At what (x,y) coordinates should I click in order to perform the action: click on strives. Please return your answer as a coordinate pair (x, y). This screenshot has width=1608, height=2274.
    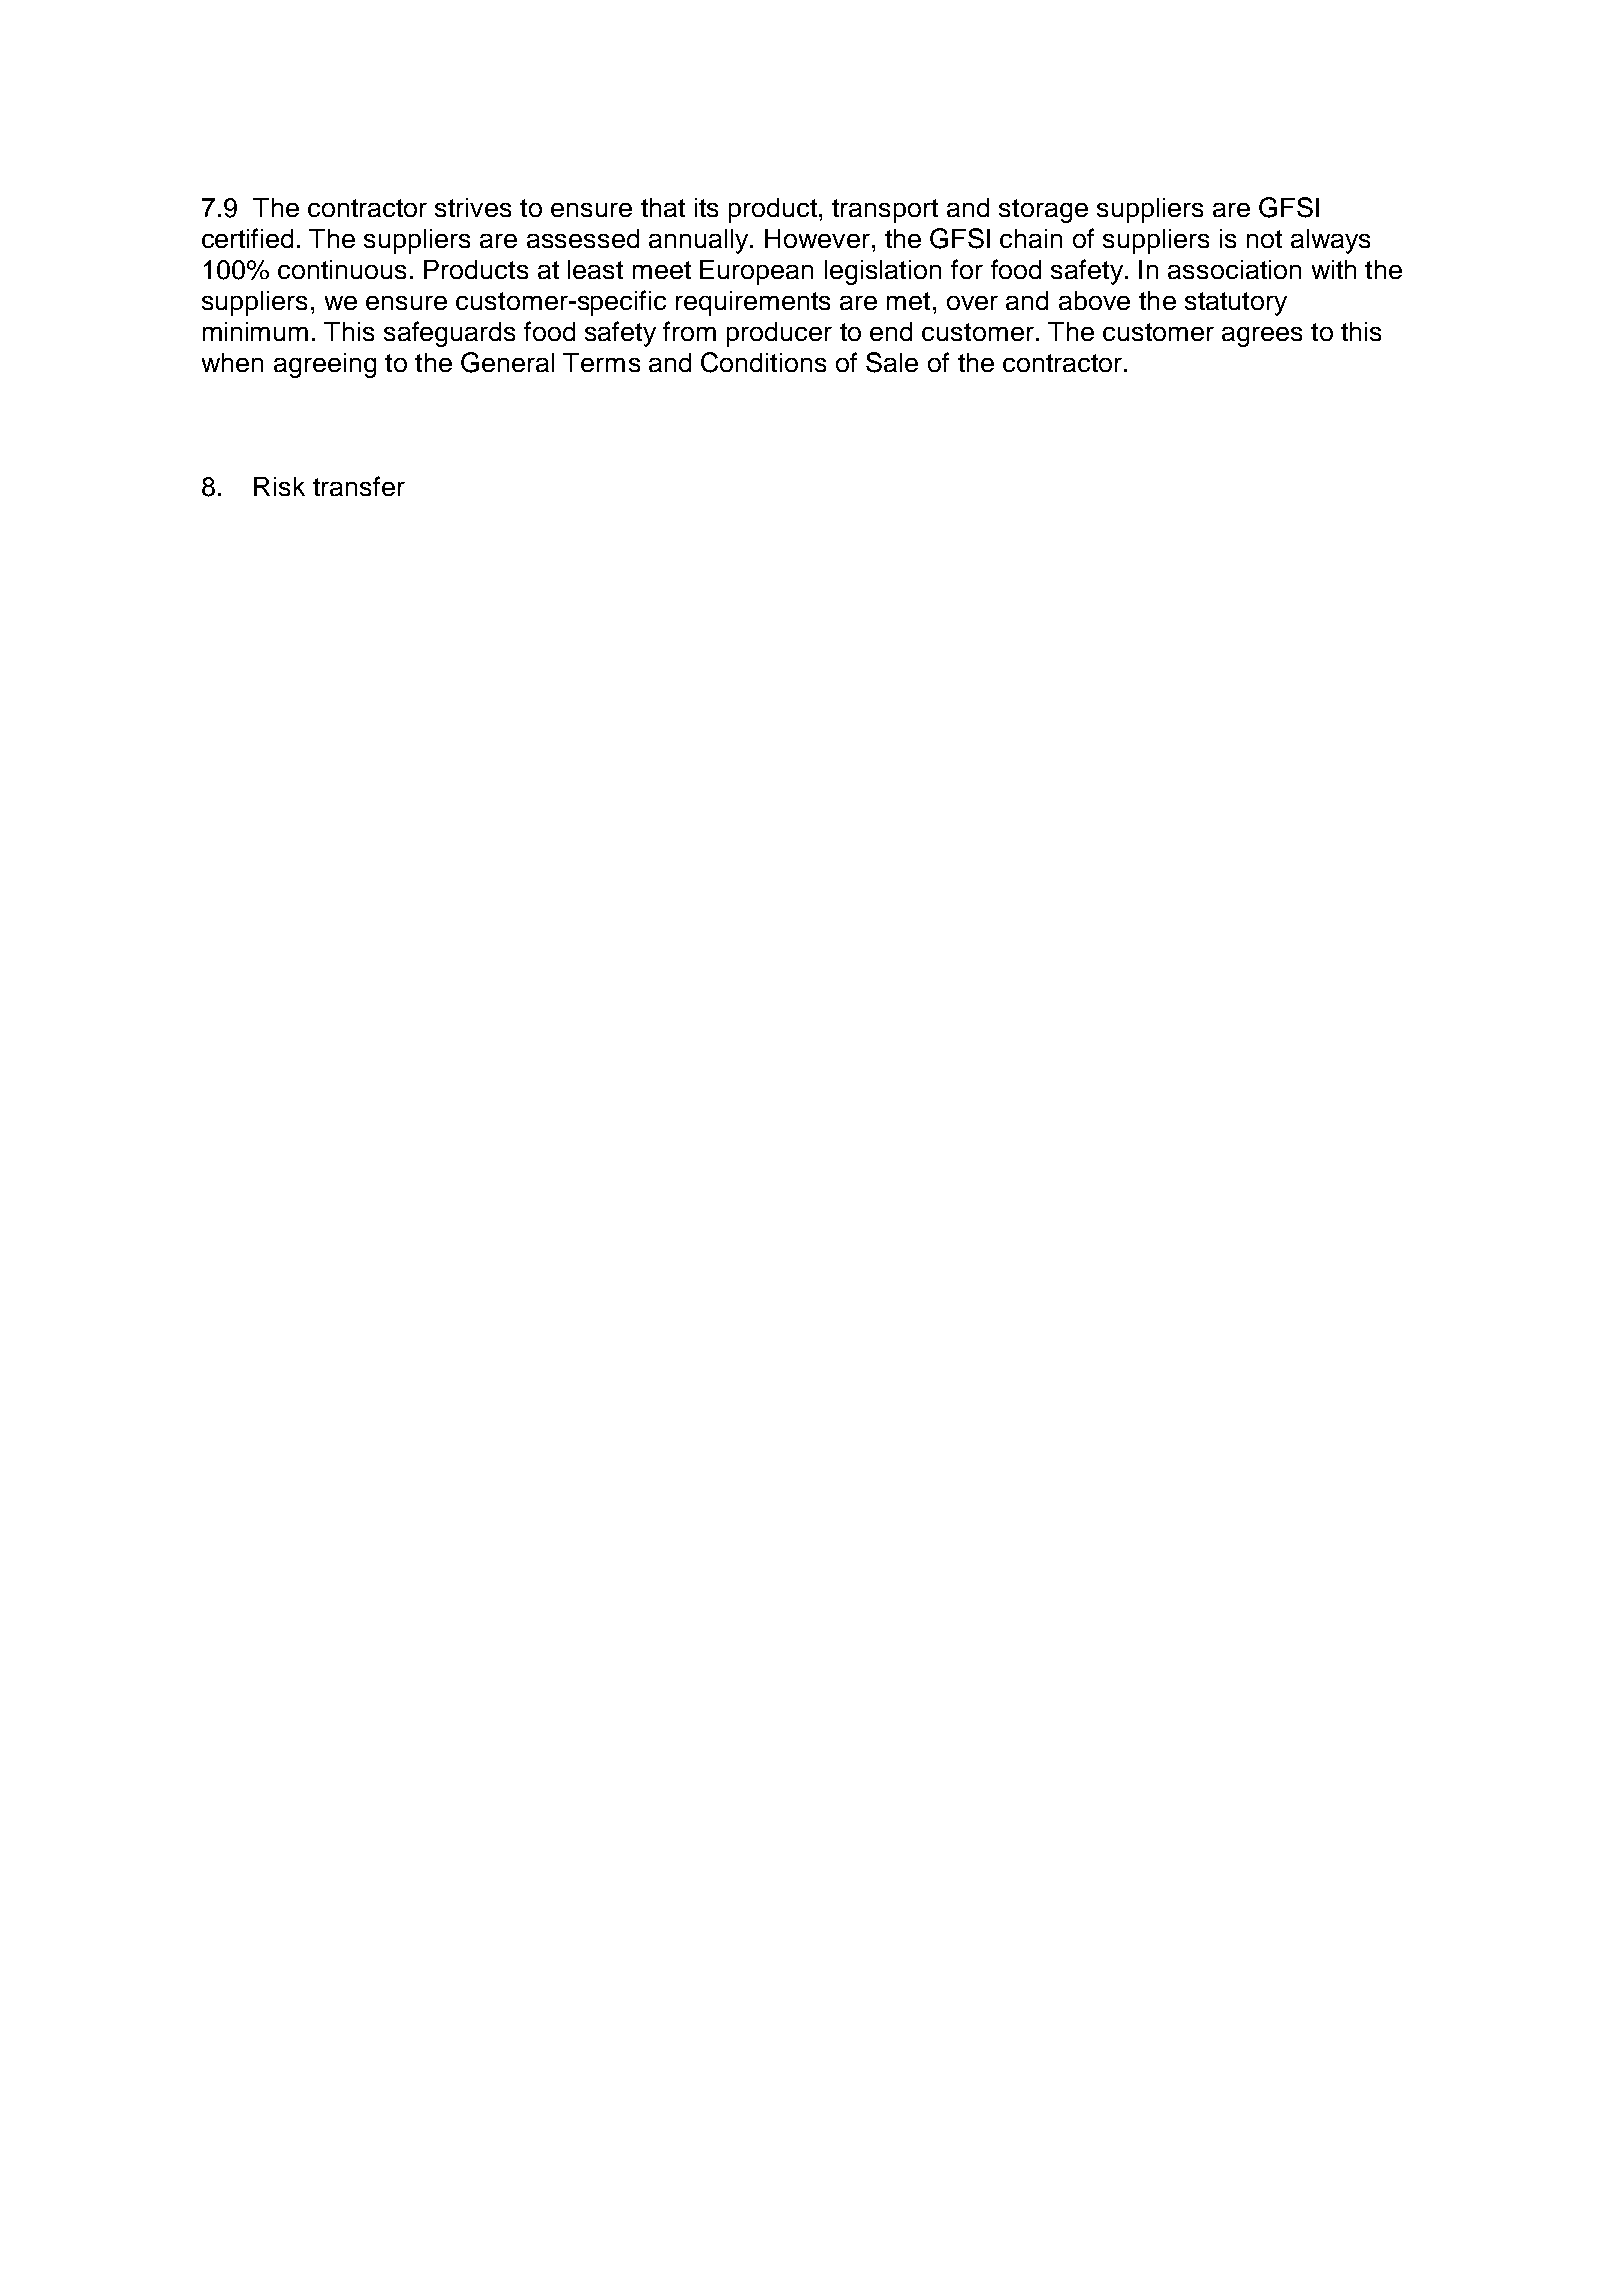
    Looking at the image, I should click on (473, 207).
